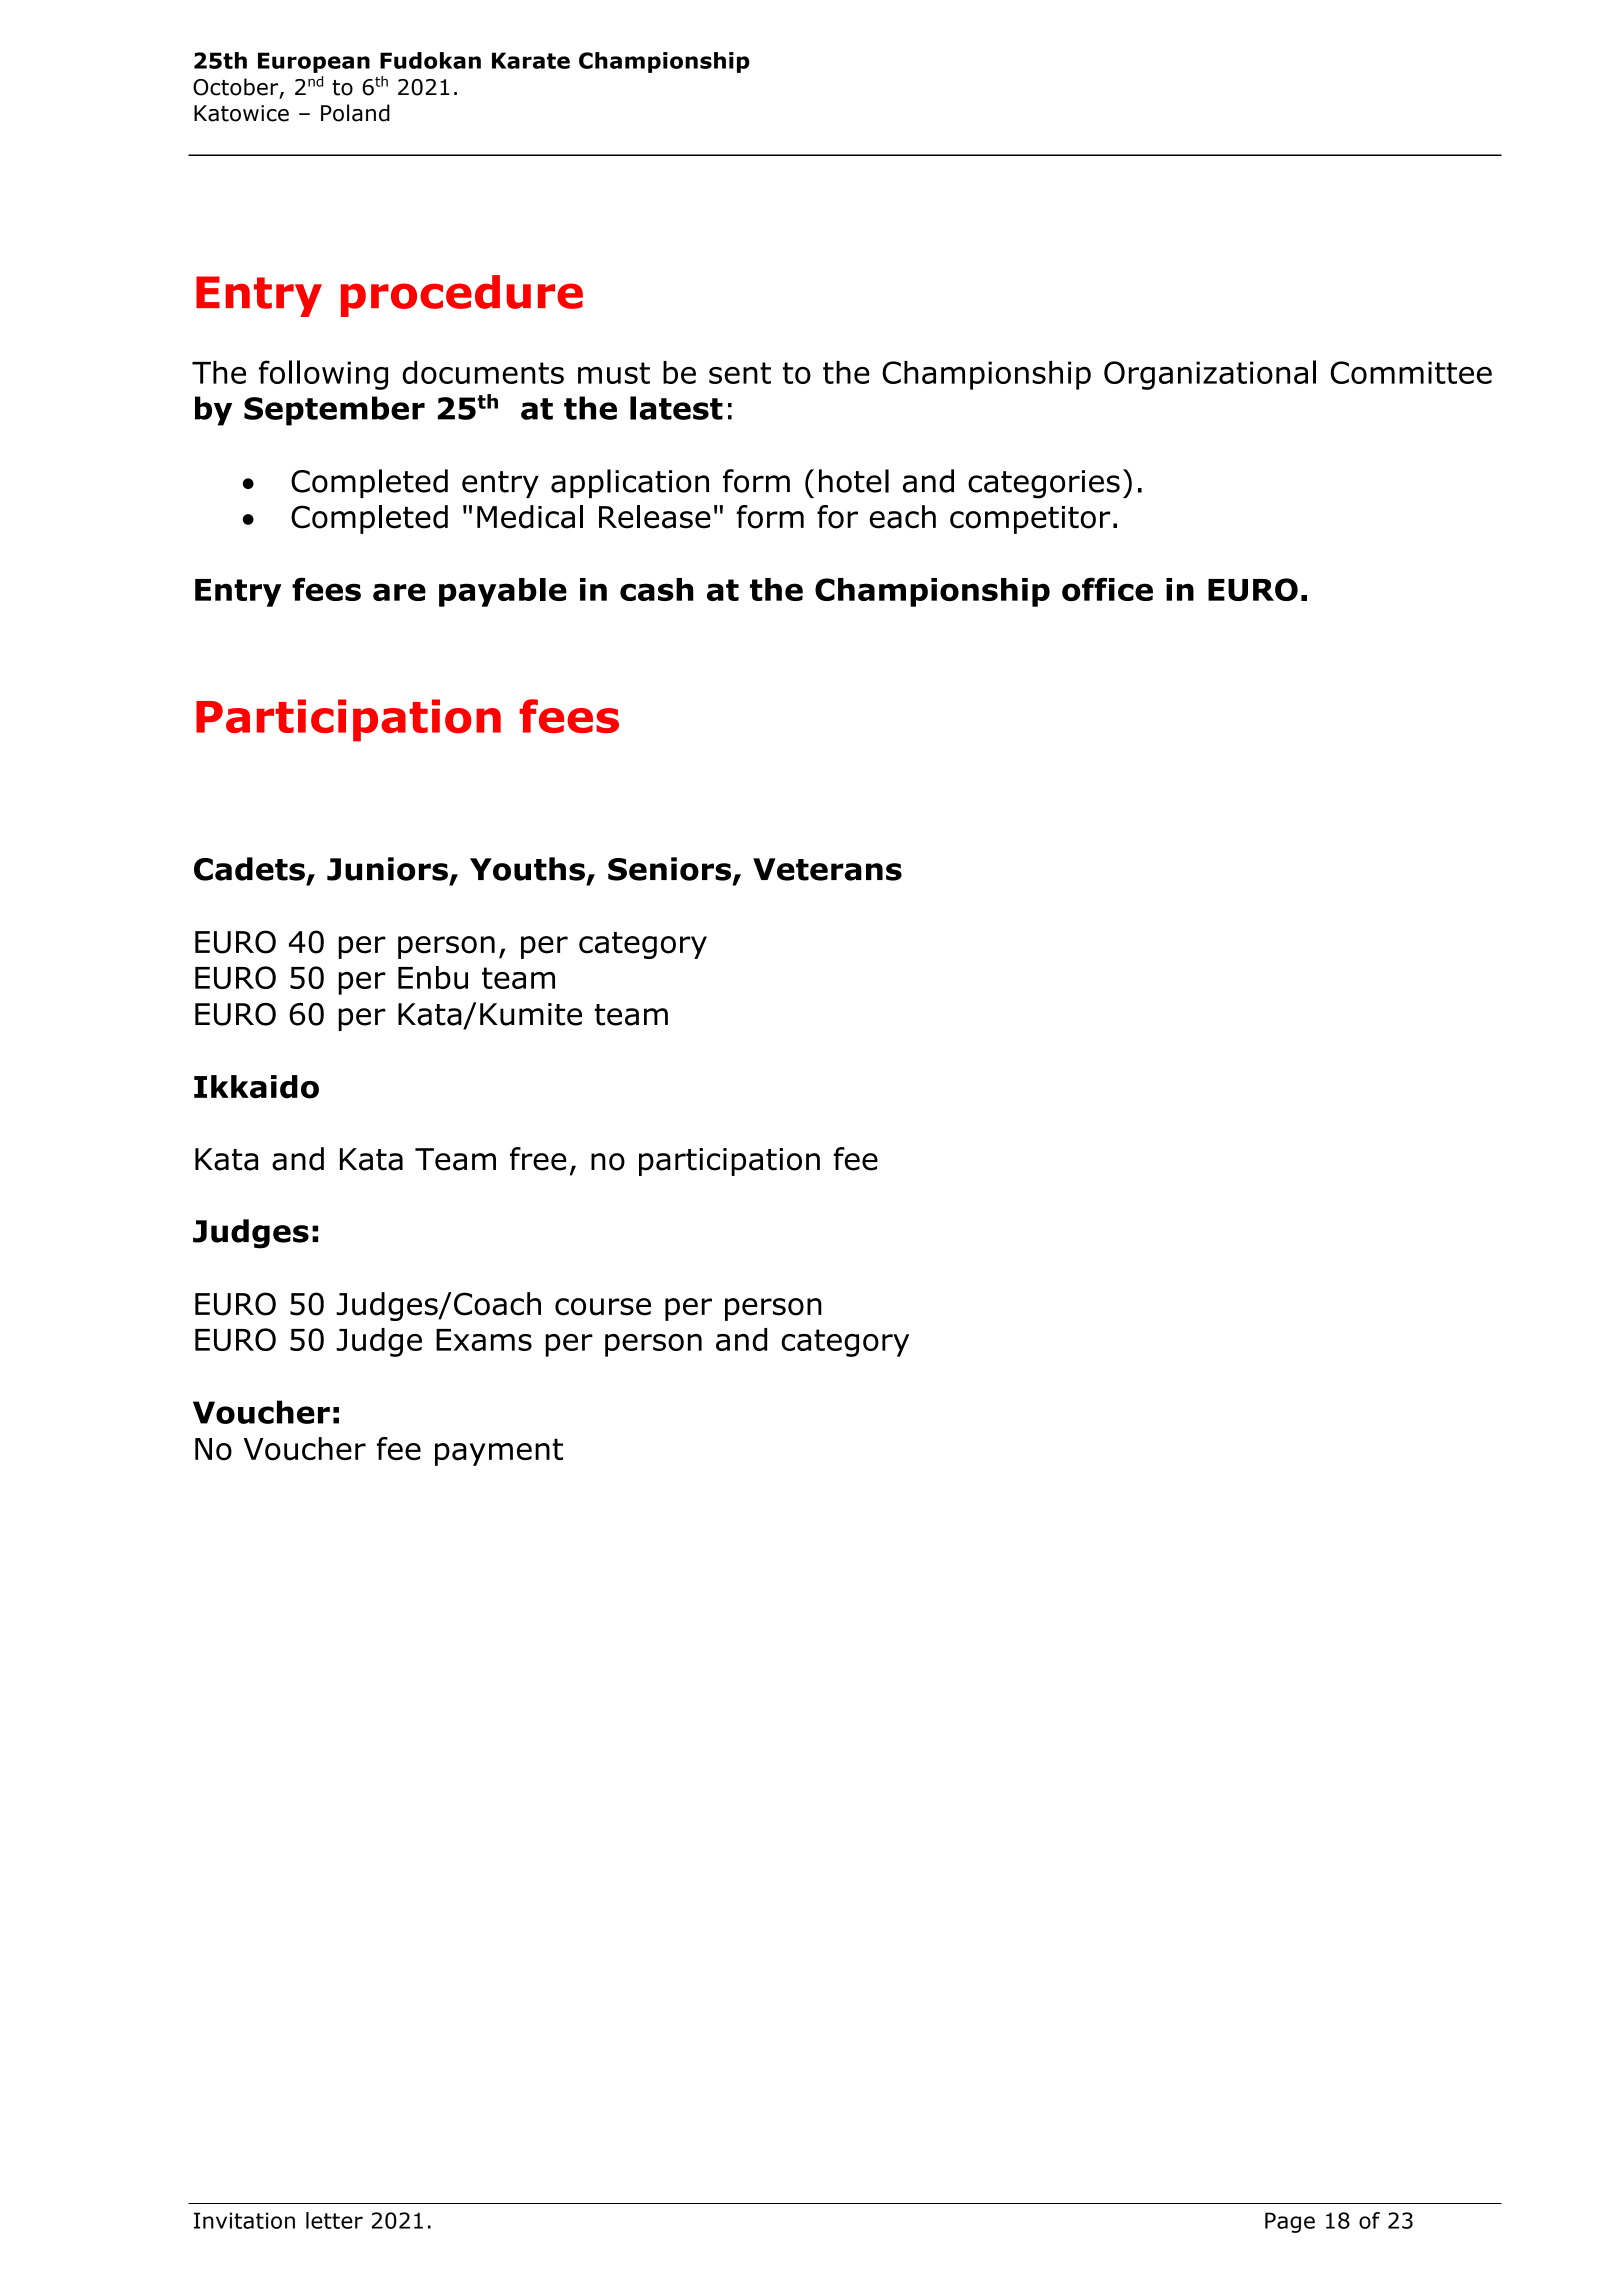  What do you see at coordinates (244, 2220) in the screenshot?
I see `Invitation` at bounding box center [244, 2220].
